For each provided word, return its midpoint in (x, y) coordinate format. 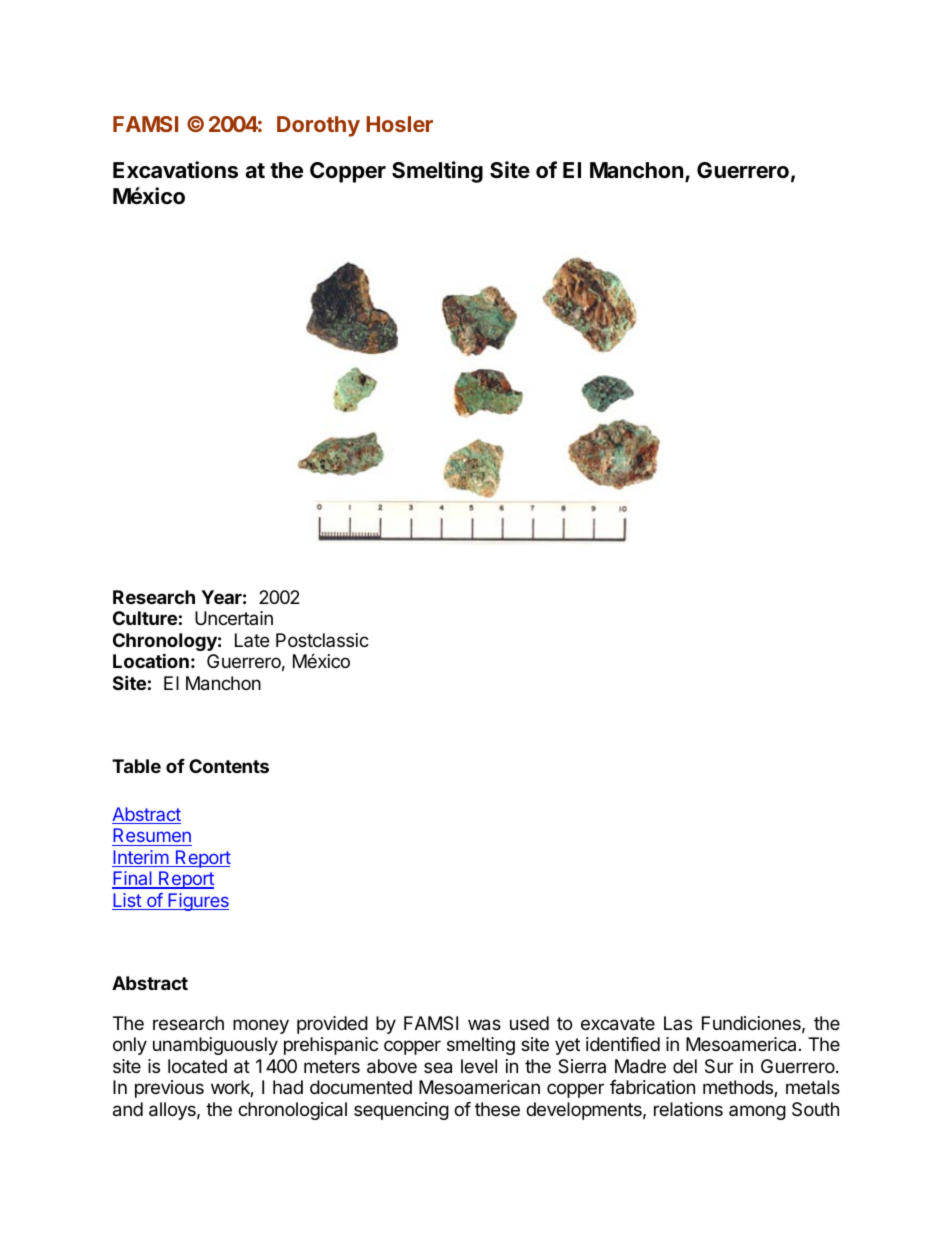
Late (252, 640)
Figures (197, 902)
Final (133, 879)
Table (136, 766)
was (484, 1025)
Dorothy (318, 126)
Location (151, 660)
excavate (618, 1024)
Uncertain (234, 618)
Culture (145, 618)
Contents (229, 766)
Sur (719, 1066)
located (197, 1066)
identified (623, 1044)
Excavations (175, 170)
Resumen (152, 835)
